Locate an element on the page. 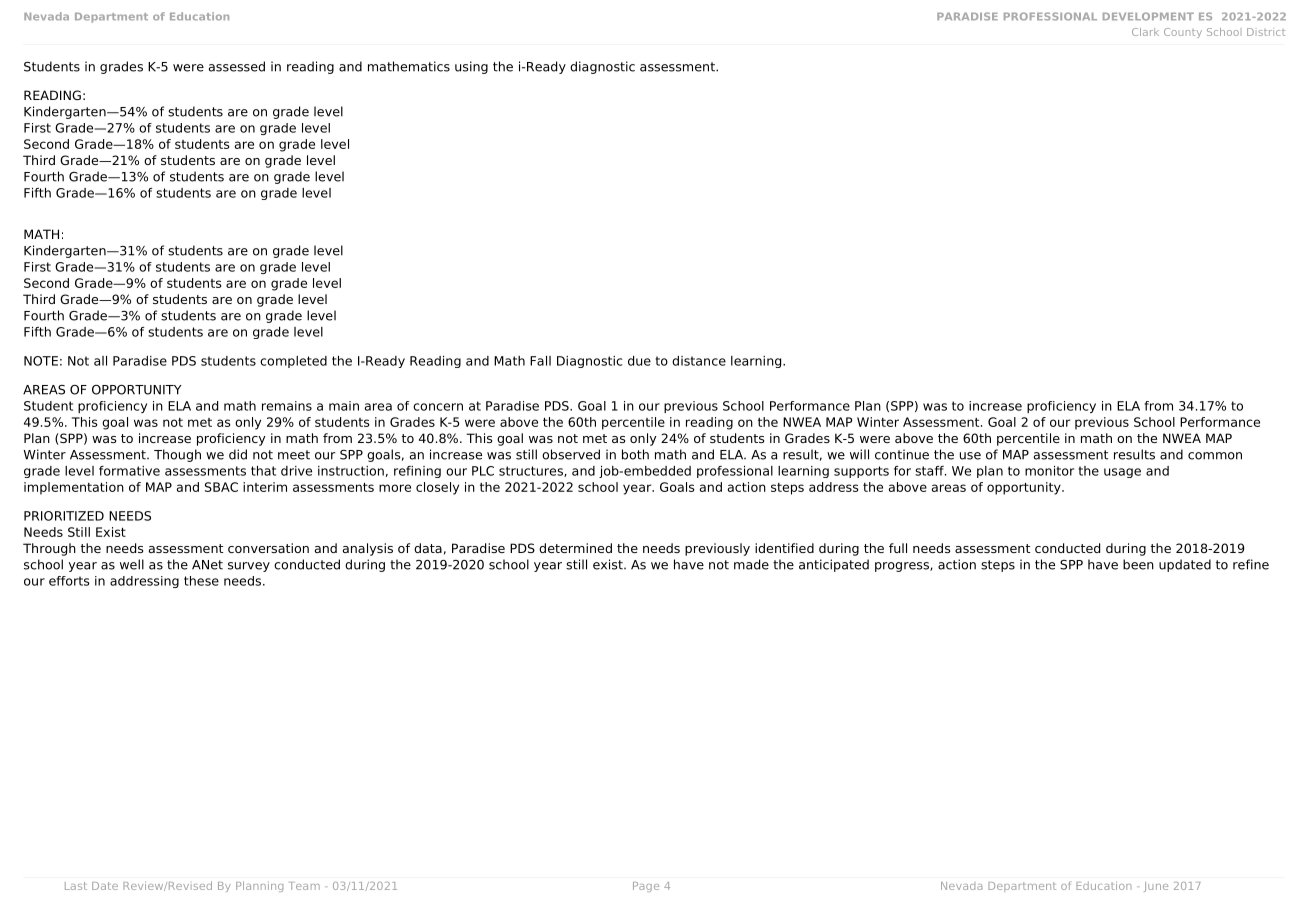  completed is located at coordinates (293, 362).
